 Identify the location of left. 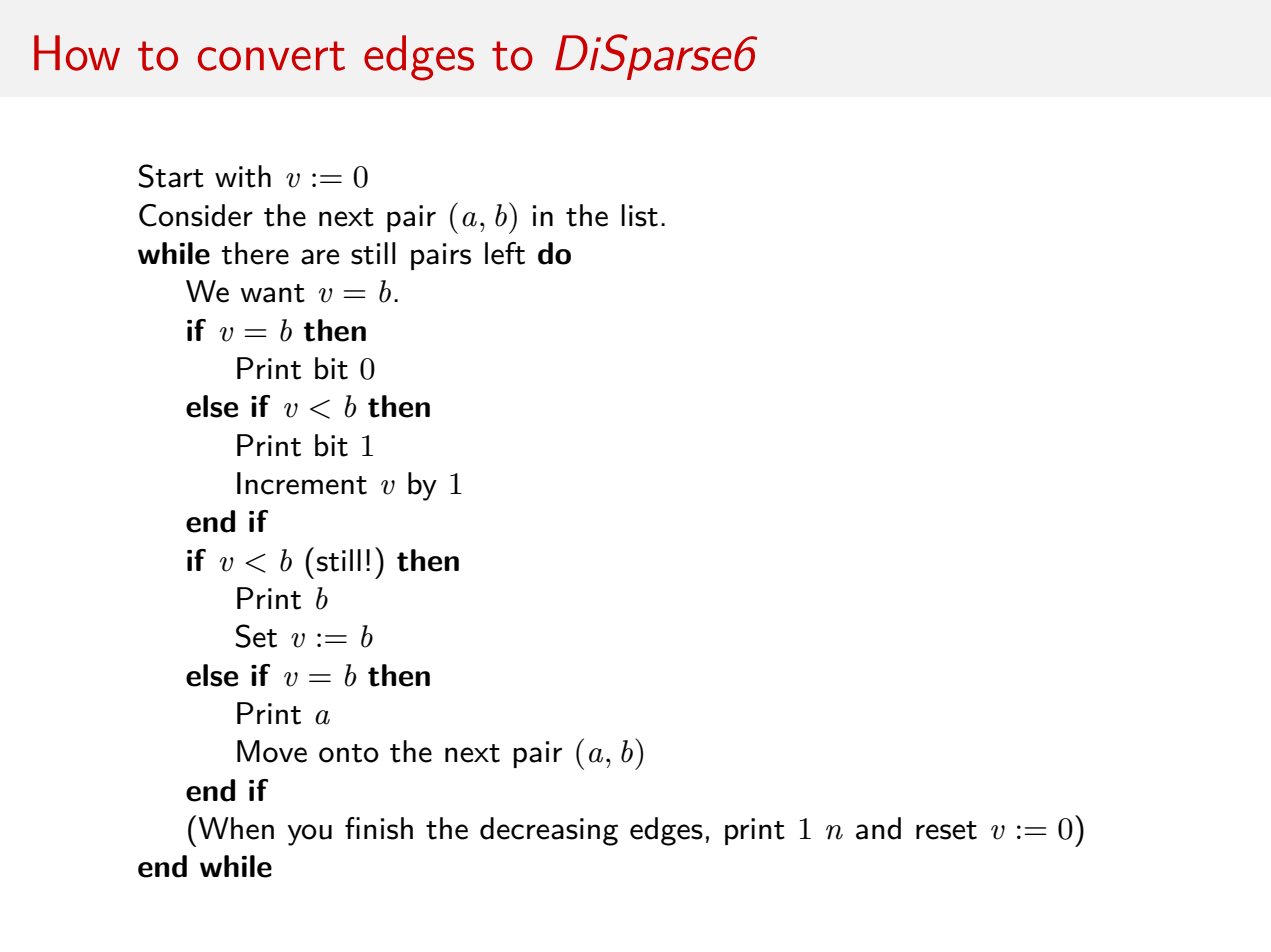
(505, 253).
